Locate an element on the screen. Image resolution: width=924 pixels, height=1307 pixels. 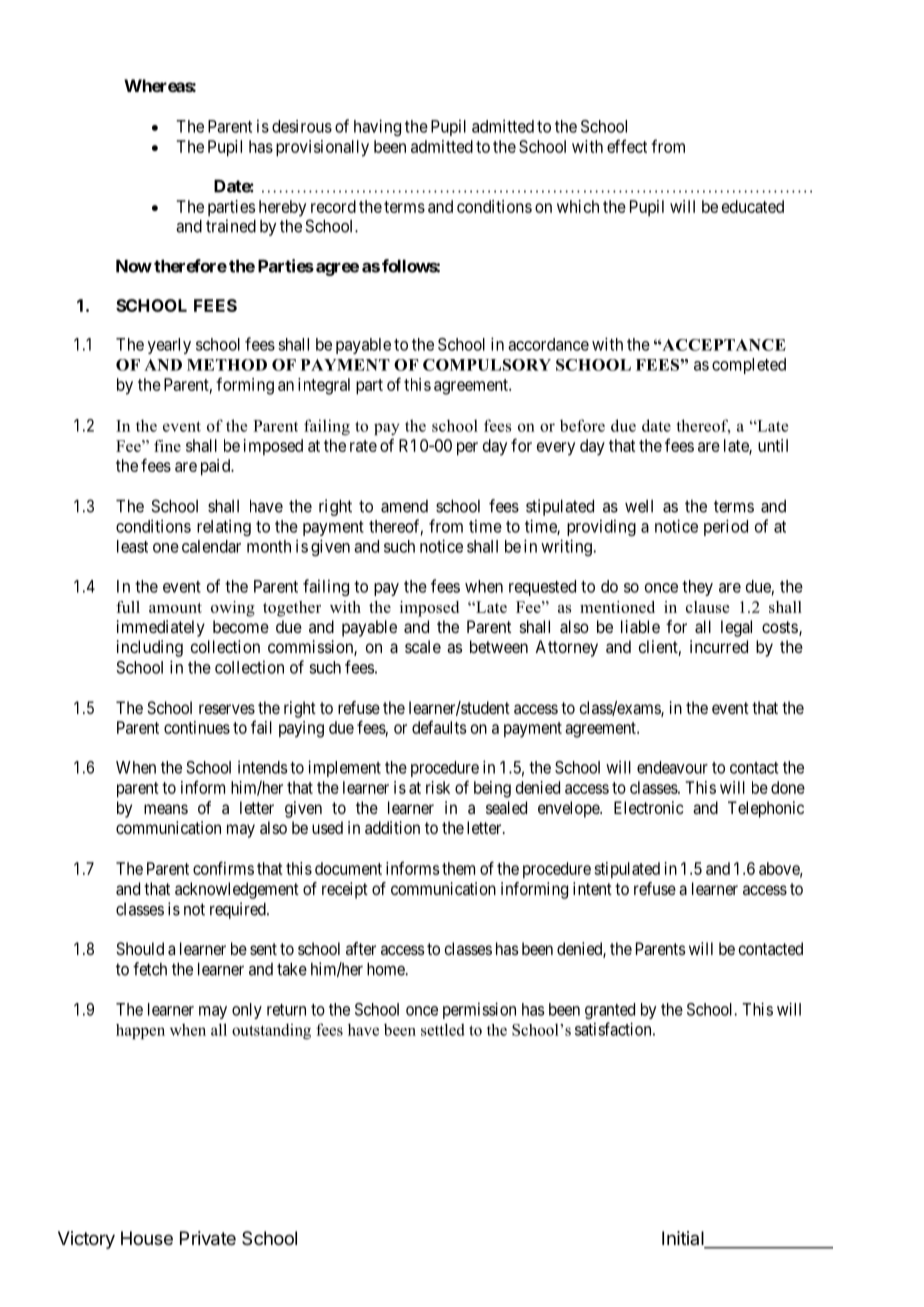
House is located at coordinates (147, 1238).
